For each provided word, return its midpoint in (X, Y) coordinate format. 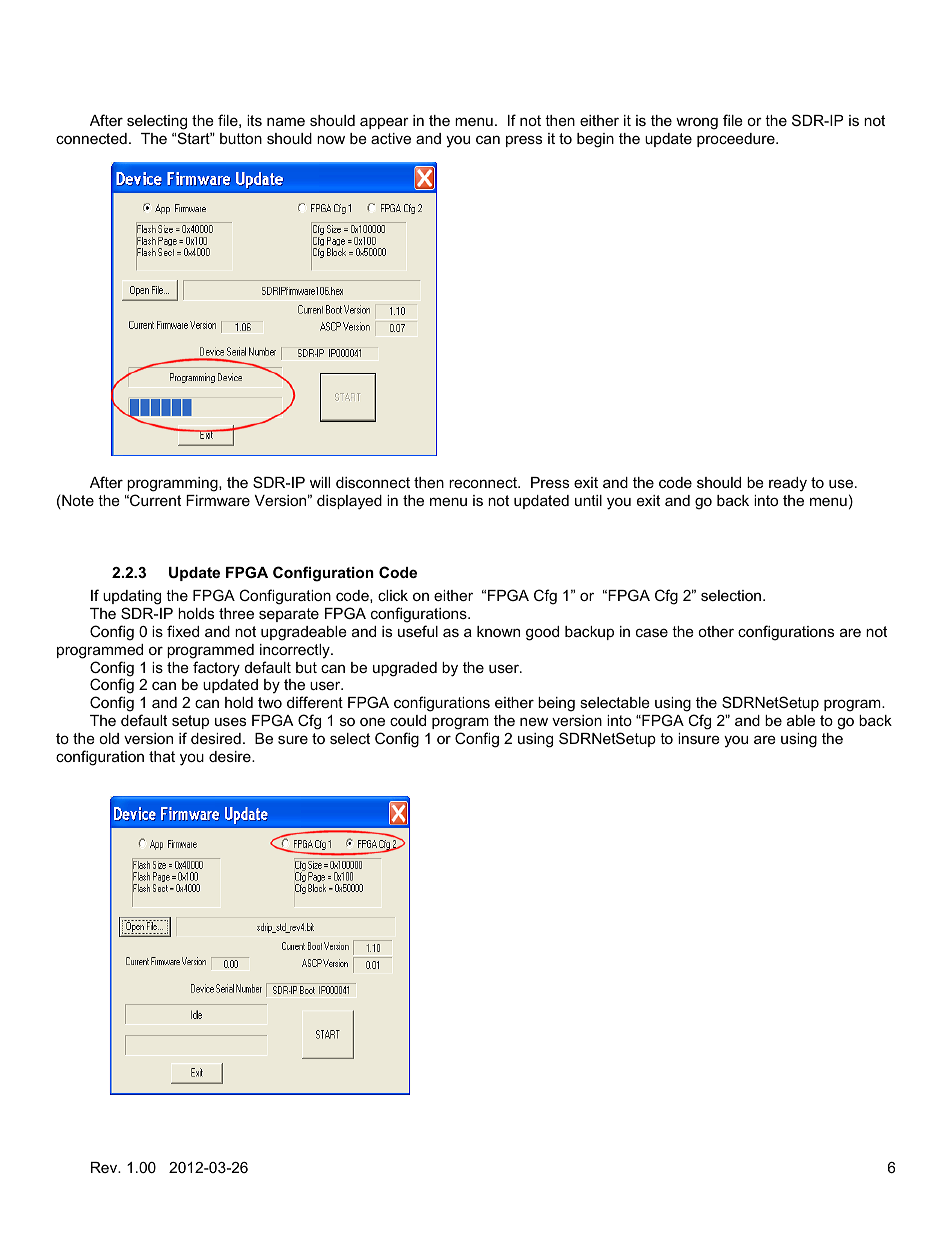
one (372, 721)
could (408, 720)
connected (91, 138)
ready (788, 484)
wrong (697, 123)
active (391, 138)
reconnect (484, 482)
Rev (105, 1167)
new (534, 721)
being (556, 704)
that (162, 756)
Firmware (218, 500)
